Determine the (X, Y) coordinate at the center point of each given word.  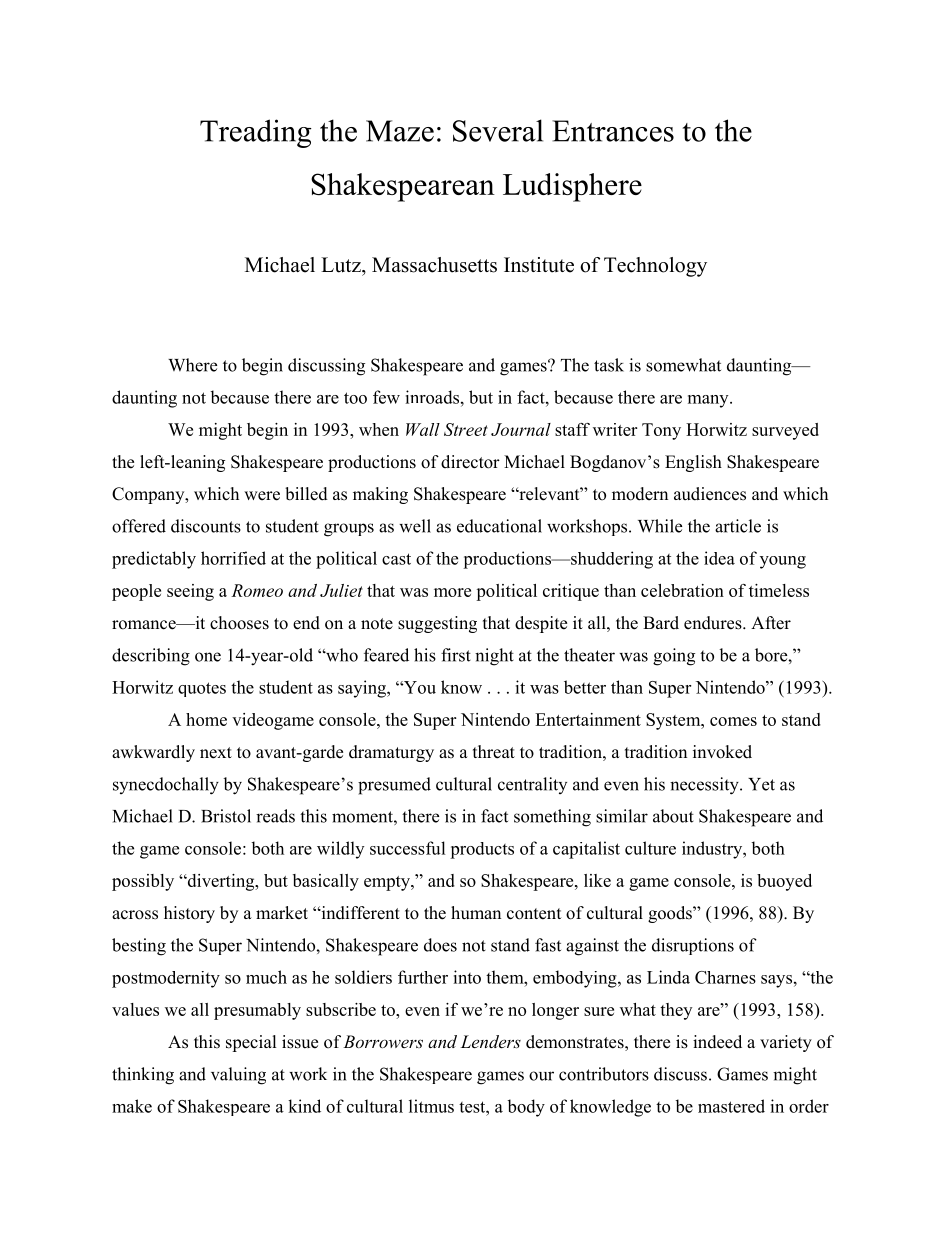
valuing (238, 1076)
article (738, 526)
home (206, 719)
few (386, 397)
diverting (221, 882)
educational (499, 526)
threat (494, 752)
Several (498, 130)
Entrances (613, 131)
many (709, 401)
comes (733, 721)
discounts (206, 526)
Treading (256, 133)
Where (192, 365)
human (476, 912)
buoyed (784, 882)
